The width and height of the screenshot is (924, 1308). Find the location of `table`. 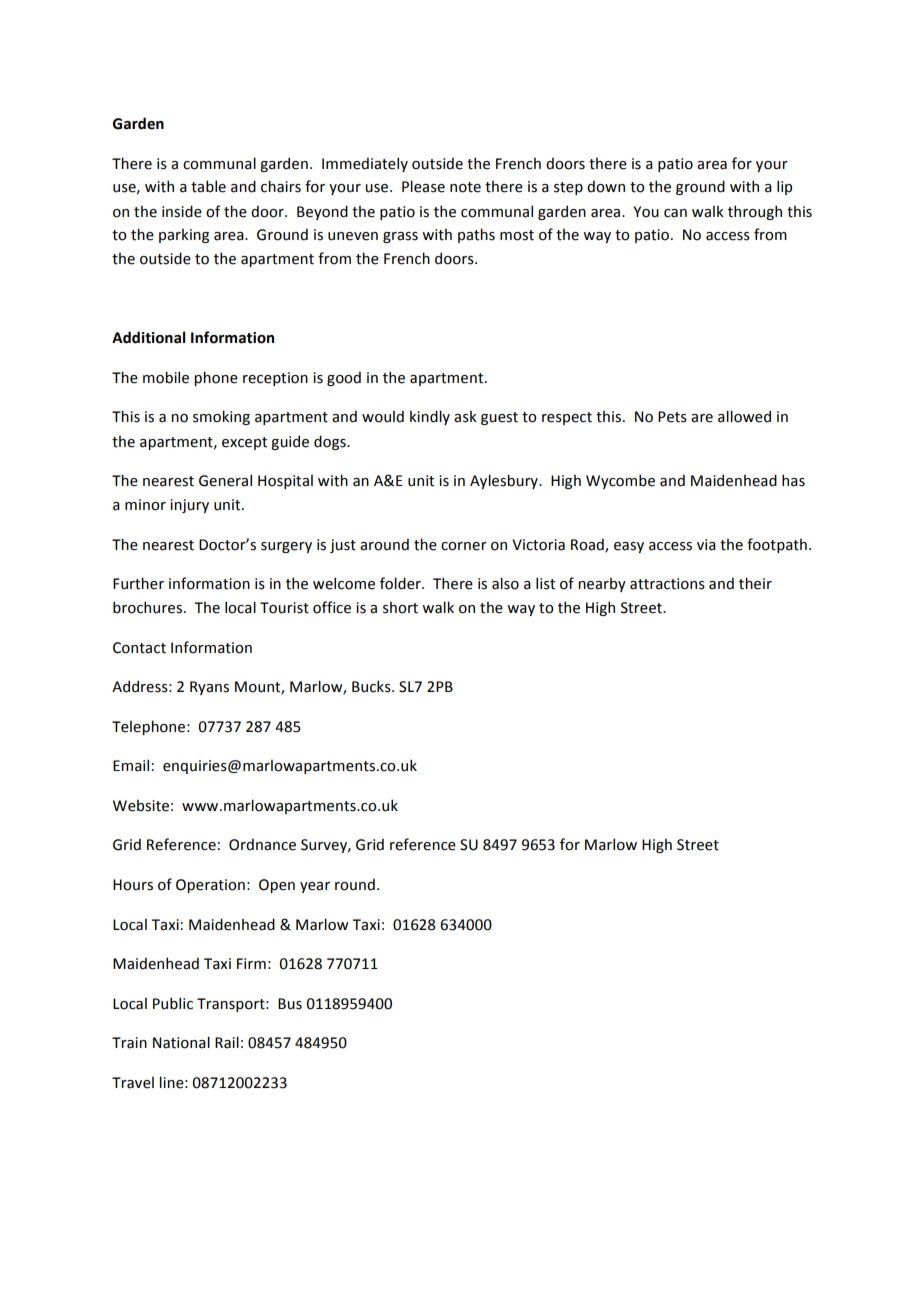

table is located at coordinates (208, 186).
